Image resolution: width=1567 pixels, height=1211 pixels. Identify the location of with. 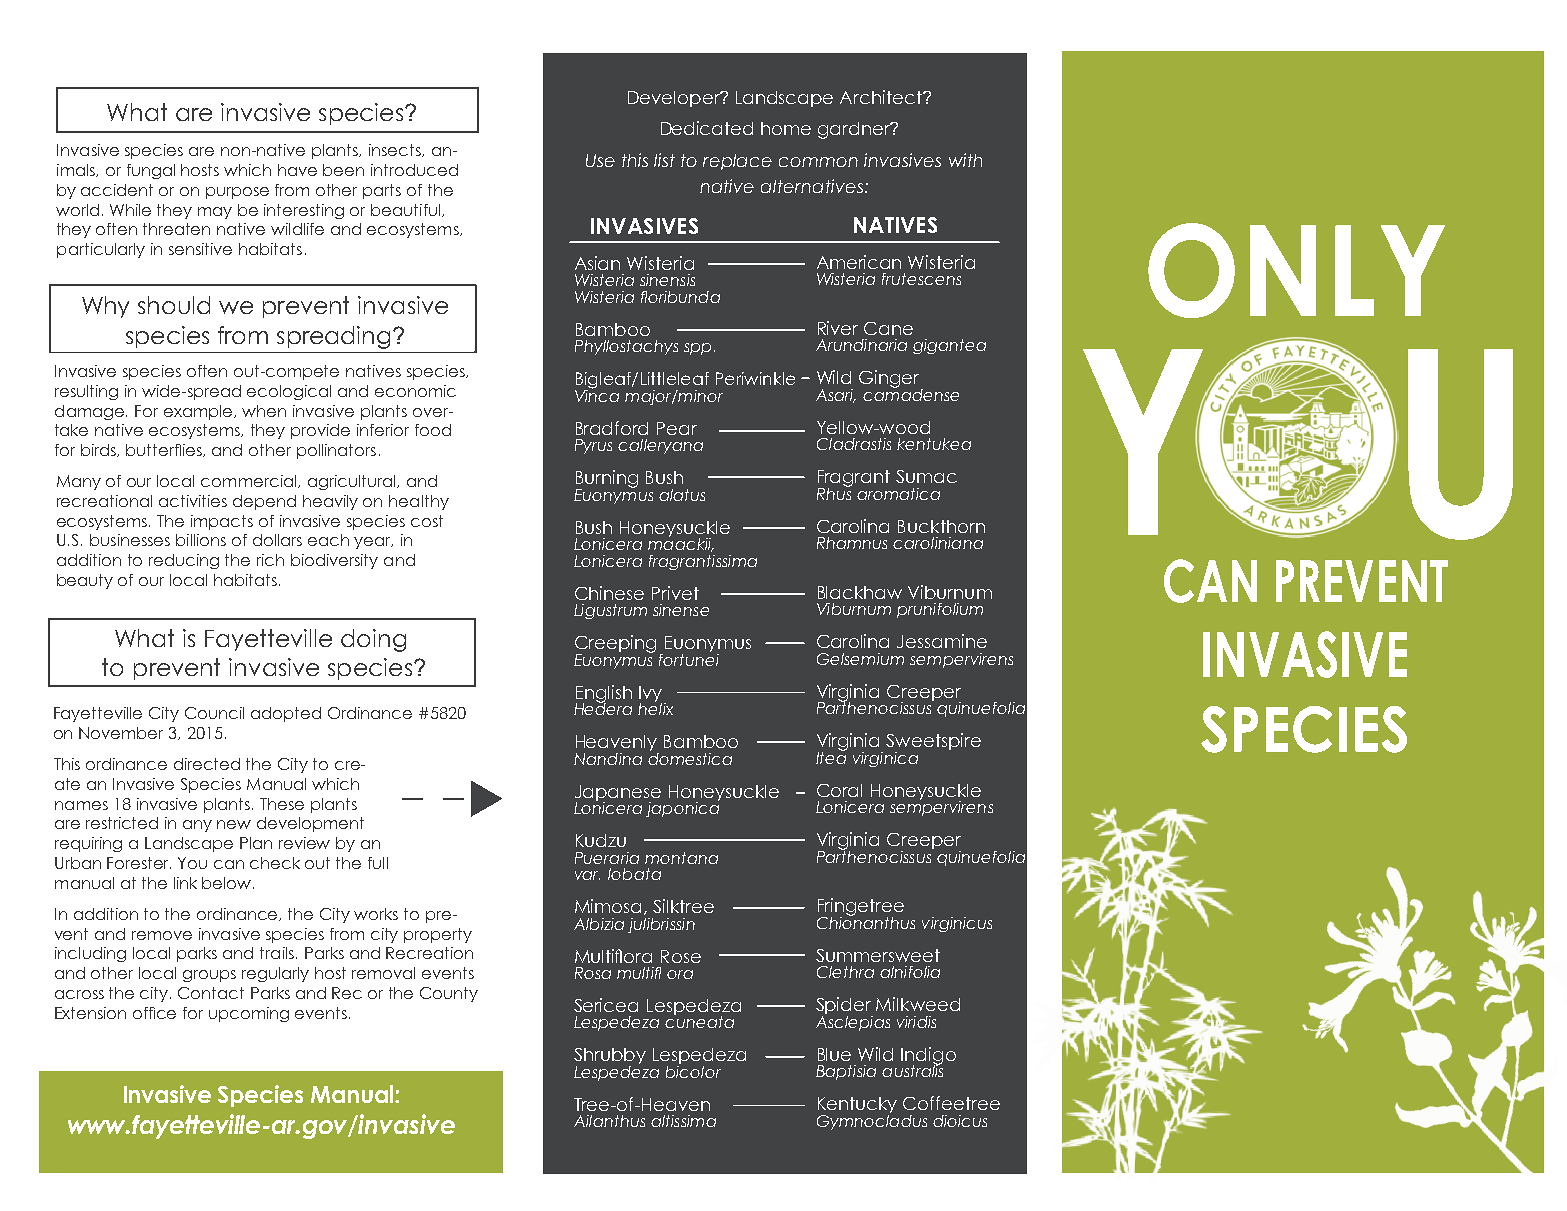
(965, 160).
